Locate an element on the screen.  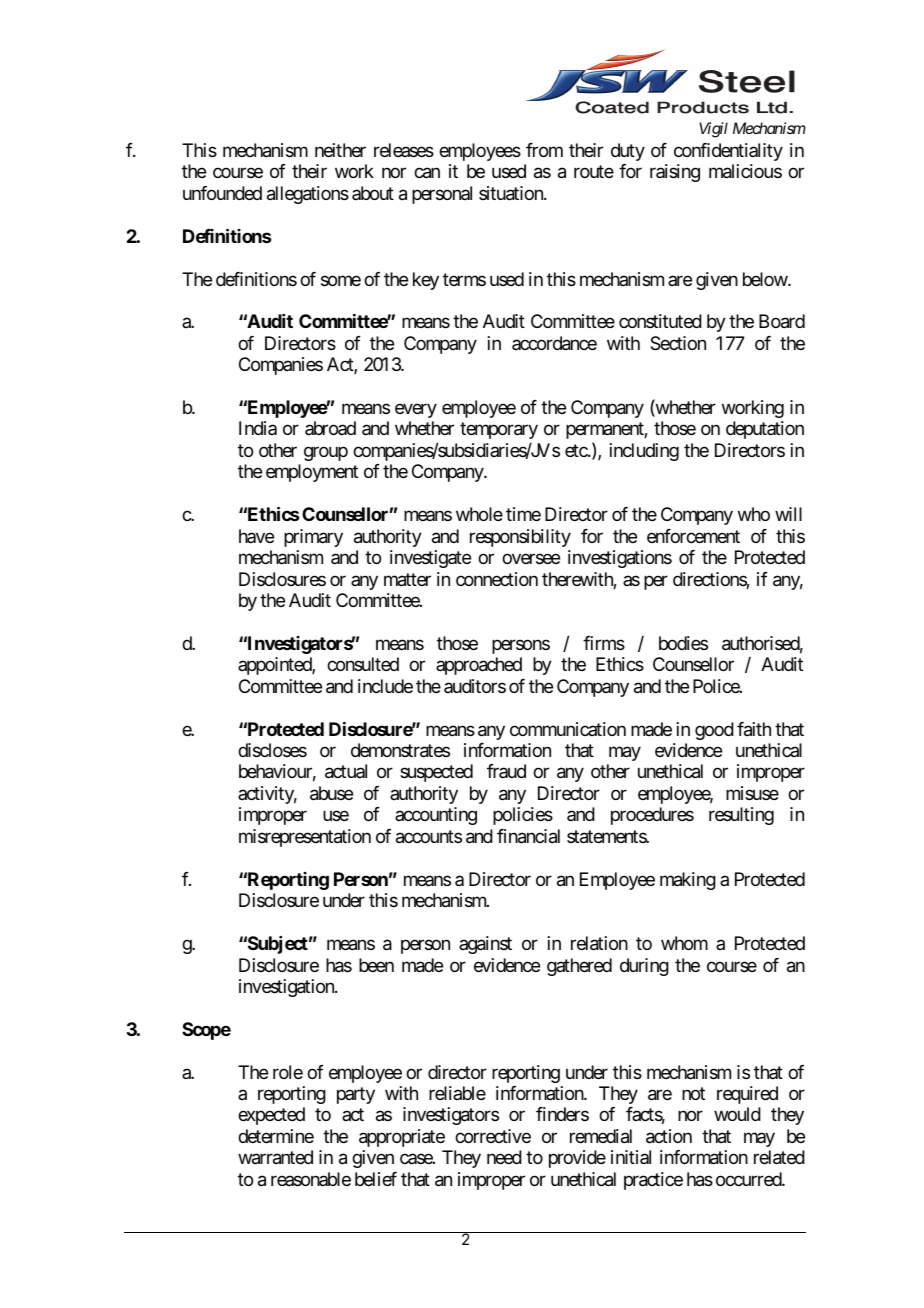
against is located at coordinates (485, 945).
